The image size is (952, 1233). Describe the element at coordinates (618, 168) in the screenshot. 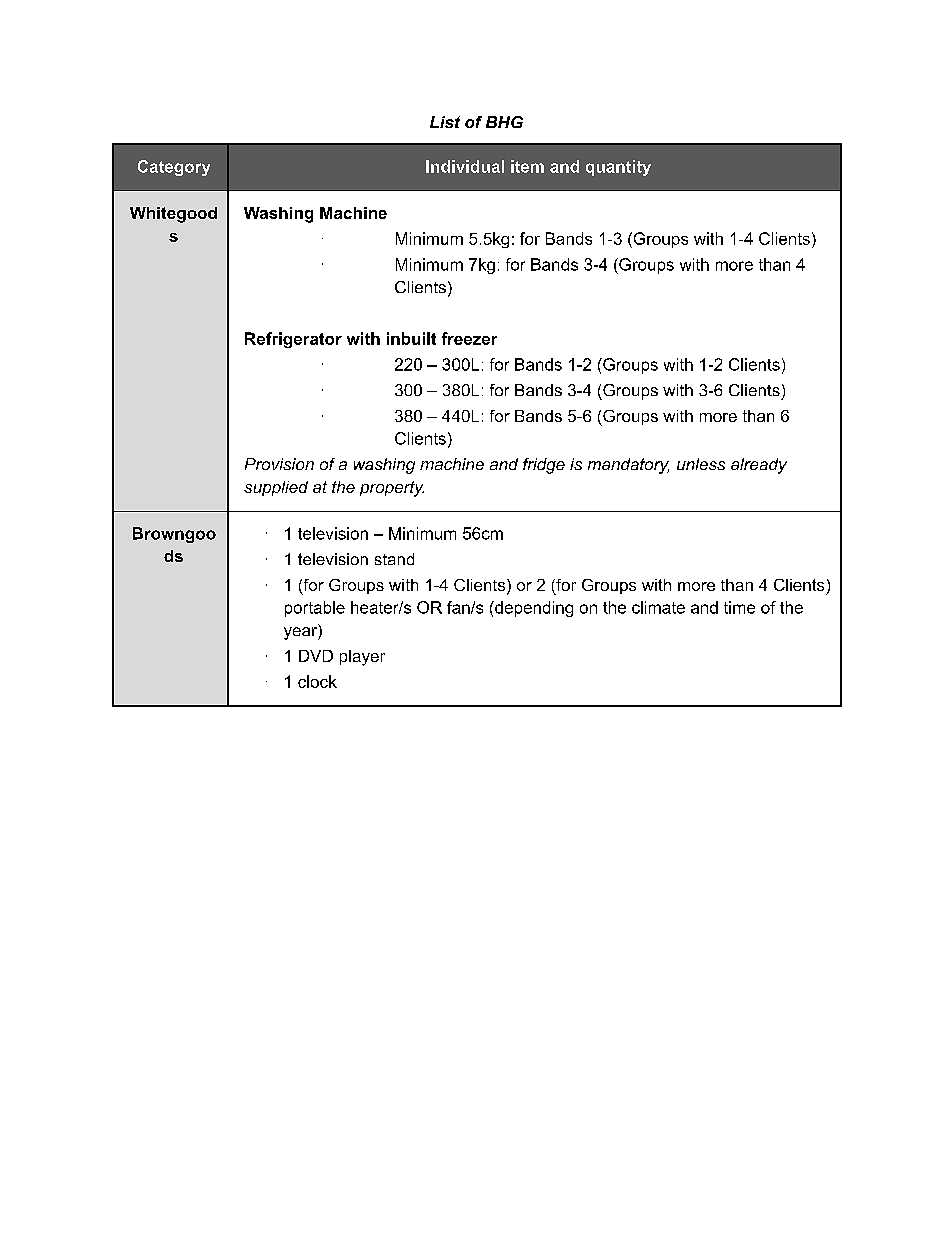

I see `quantity` at that location.
